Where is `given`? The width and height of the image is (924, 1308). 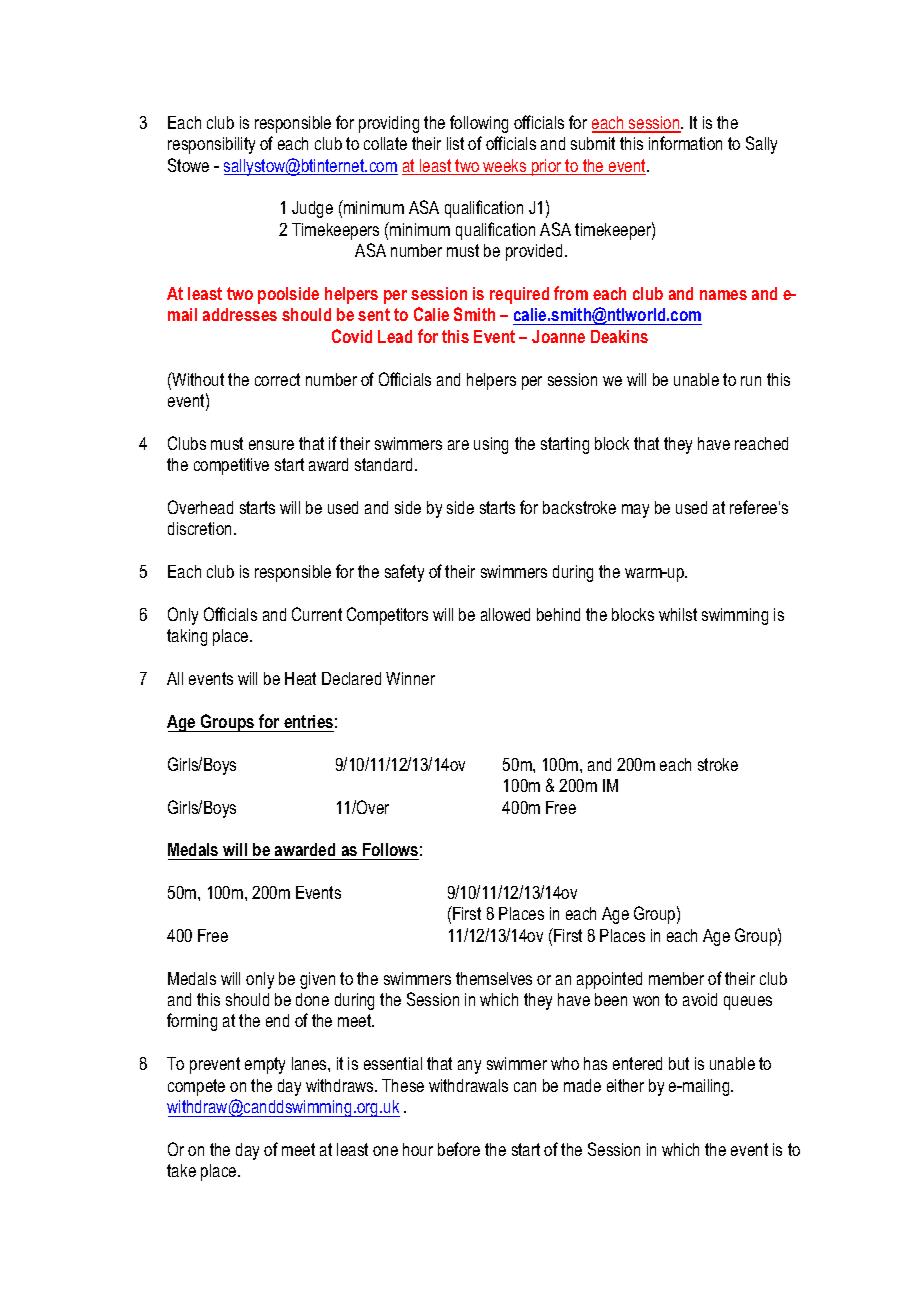
given is located at coordinates (317, 980).
